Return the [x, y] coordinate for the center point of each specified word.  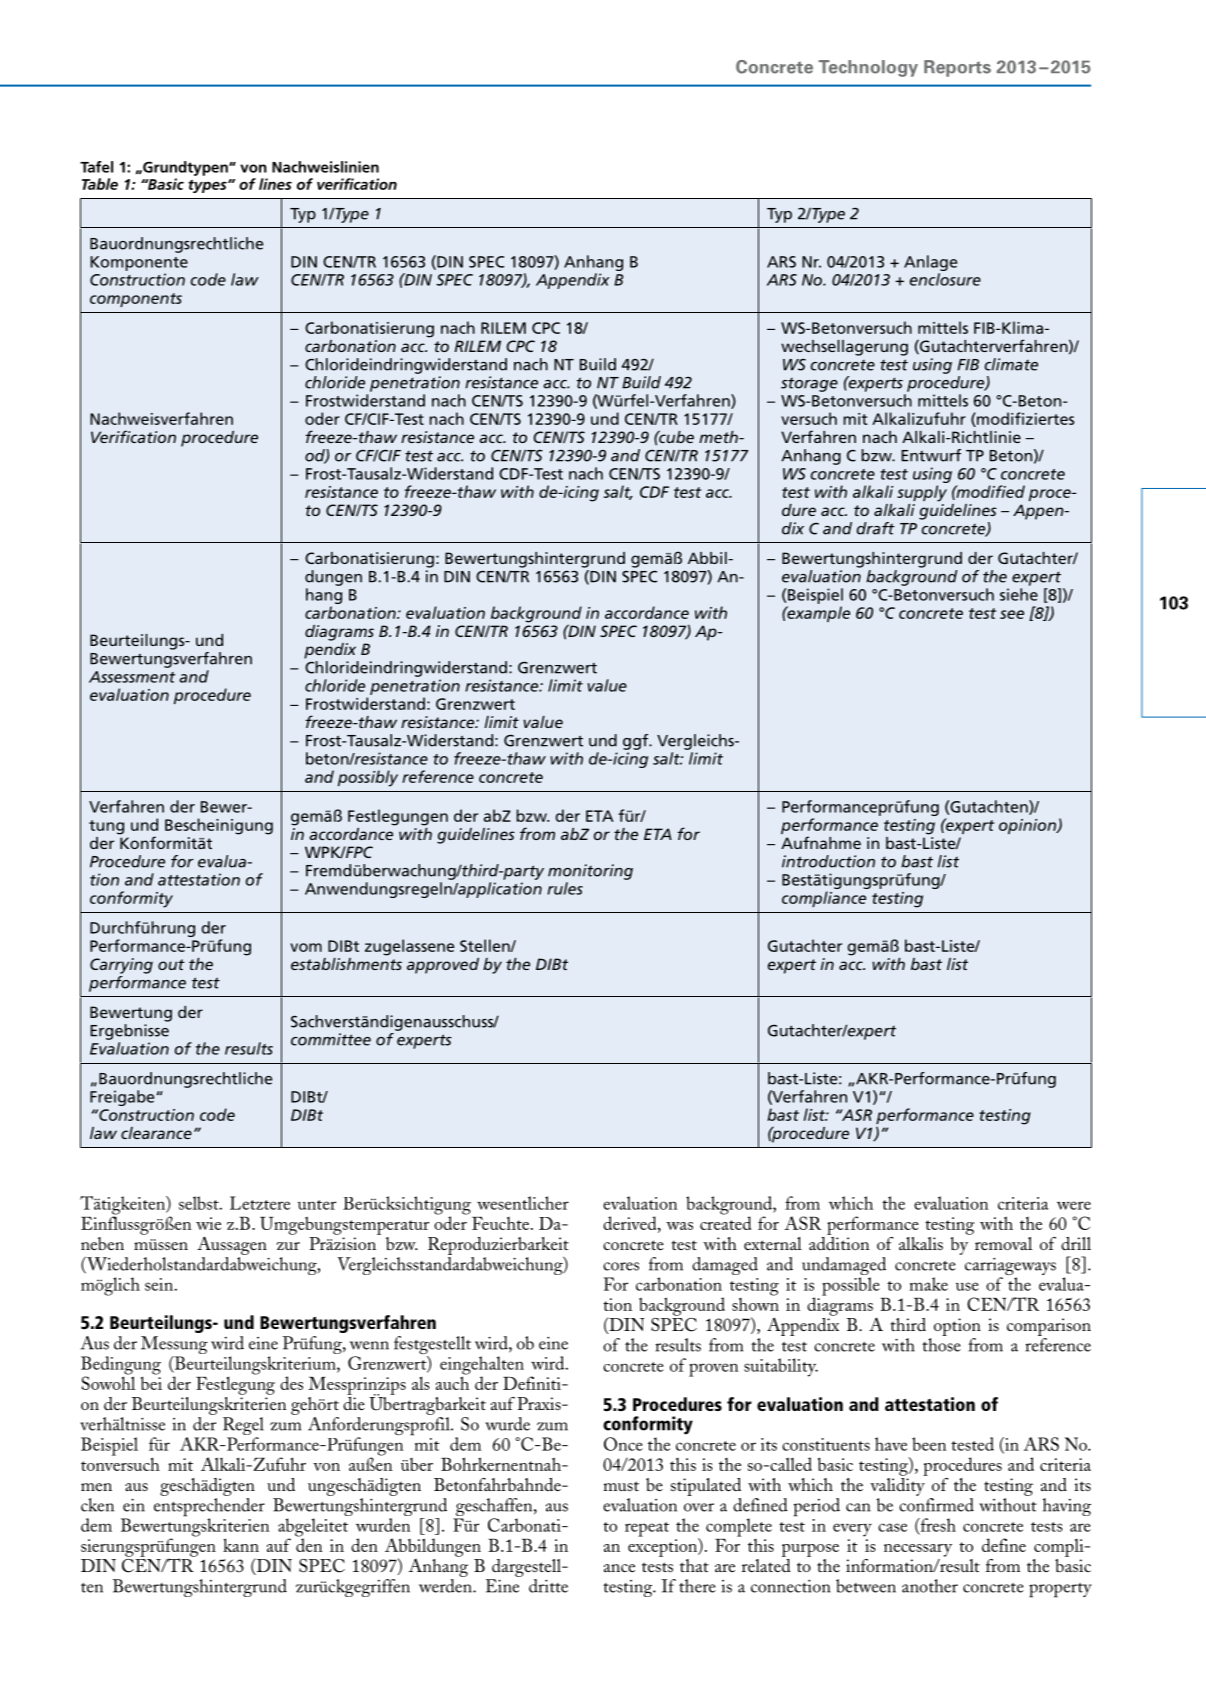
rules [565, 888]
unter [317, 1205]
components [136, 300]
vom [306, 947]
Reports [957, 68]
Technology [868, 68]
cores [621, 1266]
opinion [1028, 826]
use [967, 1286]
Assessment [132, 677]
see [1012, 614]
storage [809, 385]
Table [100, 184]
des [291, 1383]
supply [922, 493]
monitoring [590, 872]
